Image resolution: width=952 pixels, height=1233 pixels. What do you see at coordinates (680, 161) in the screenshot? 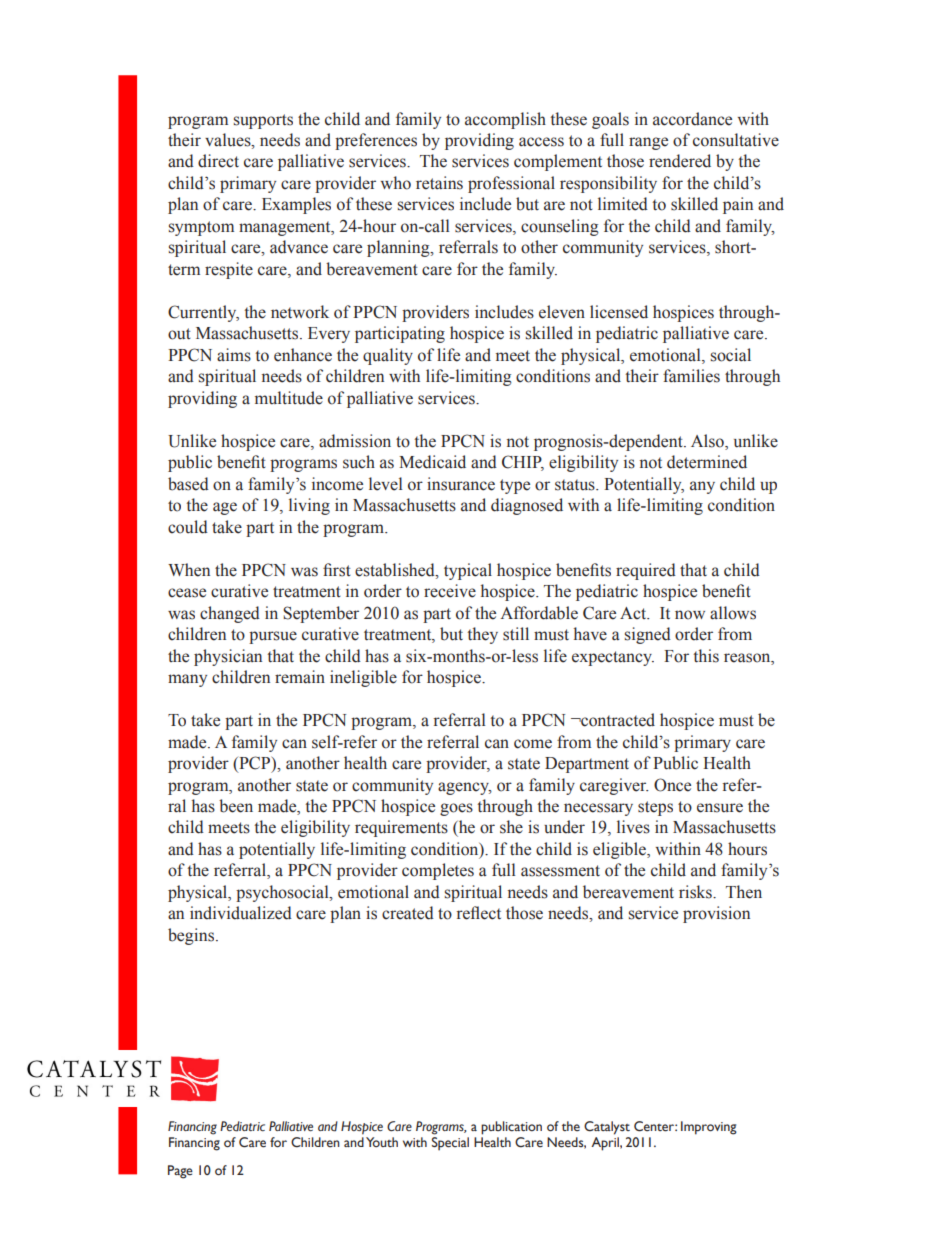
I see `rendered` at bounding box center [680, 161].
